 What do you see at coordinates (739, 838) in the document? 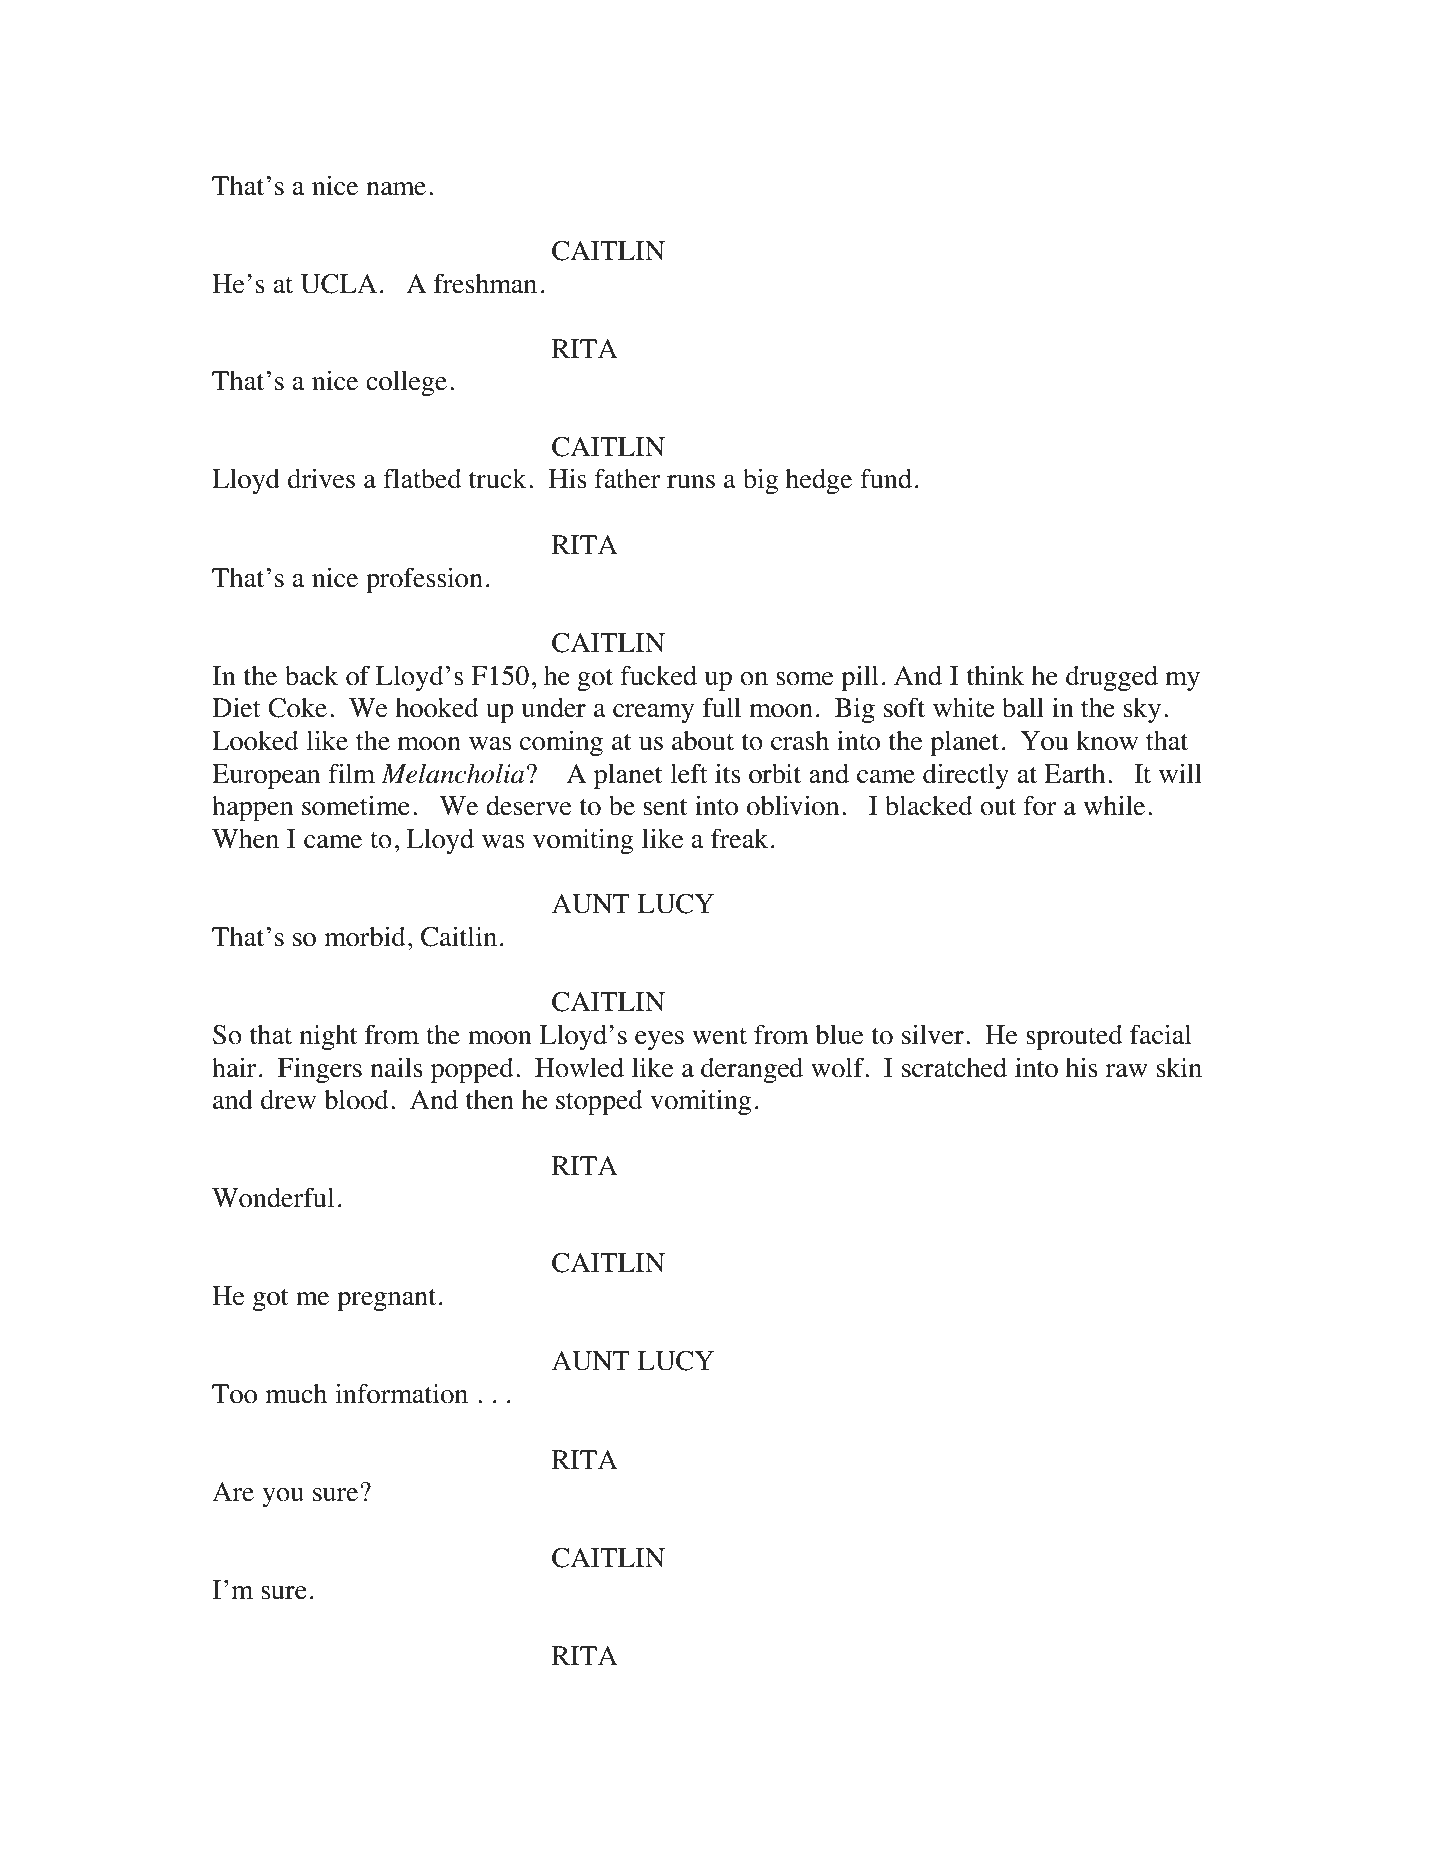
I see `freak` at bounding box center [739, 838].
